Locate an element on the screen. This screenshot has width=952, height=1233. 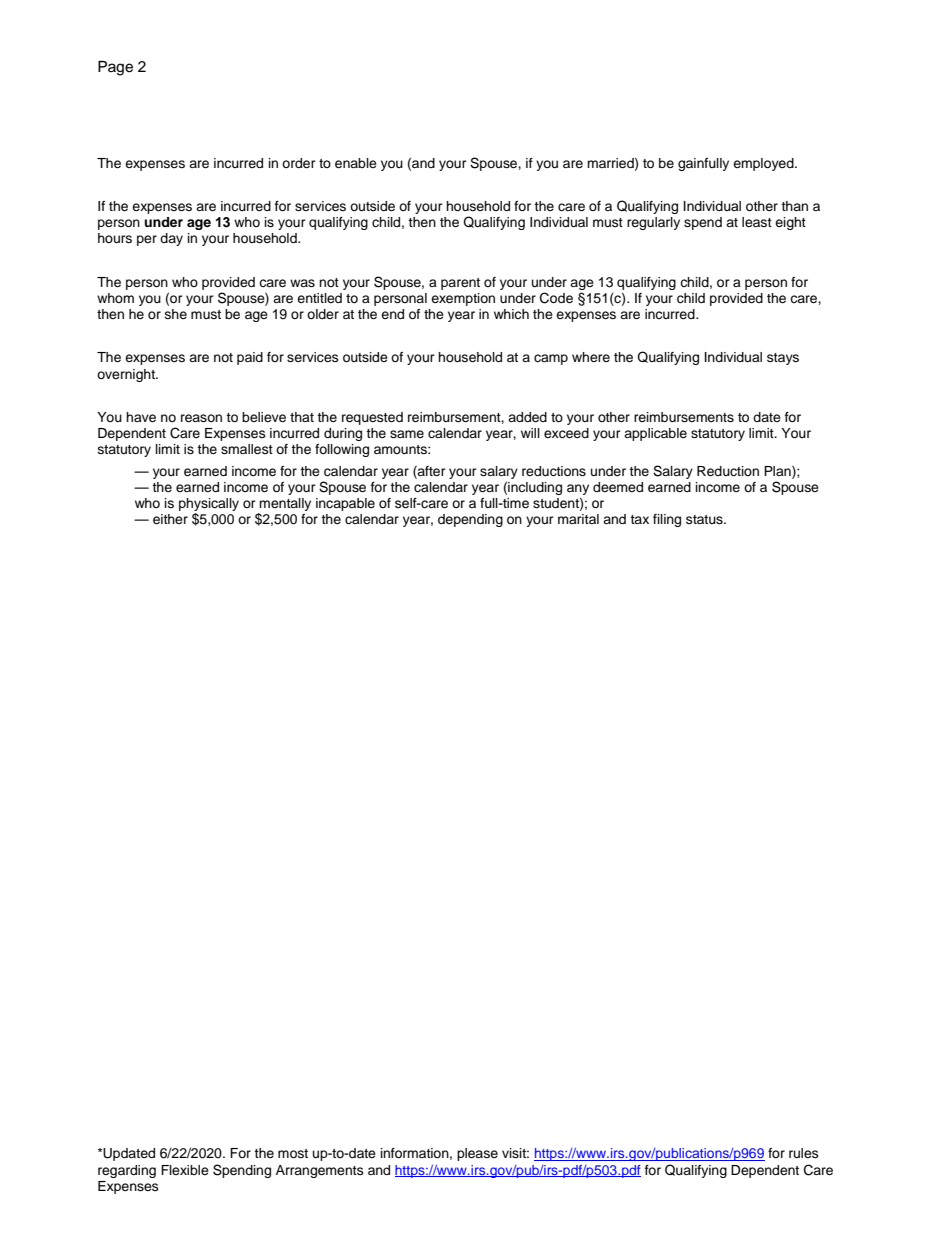
enable is located at coordinates (356, 163).
